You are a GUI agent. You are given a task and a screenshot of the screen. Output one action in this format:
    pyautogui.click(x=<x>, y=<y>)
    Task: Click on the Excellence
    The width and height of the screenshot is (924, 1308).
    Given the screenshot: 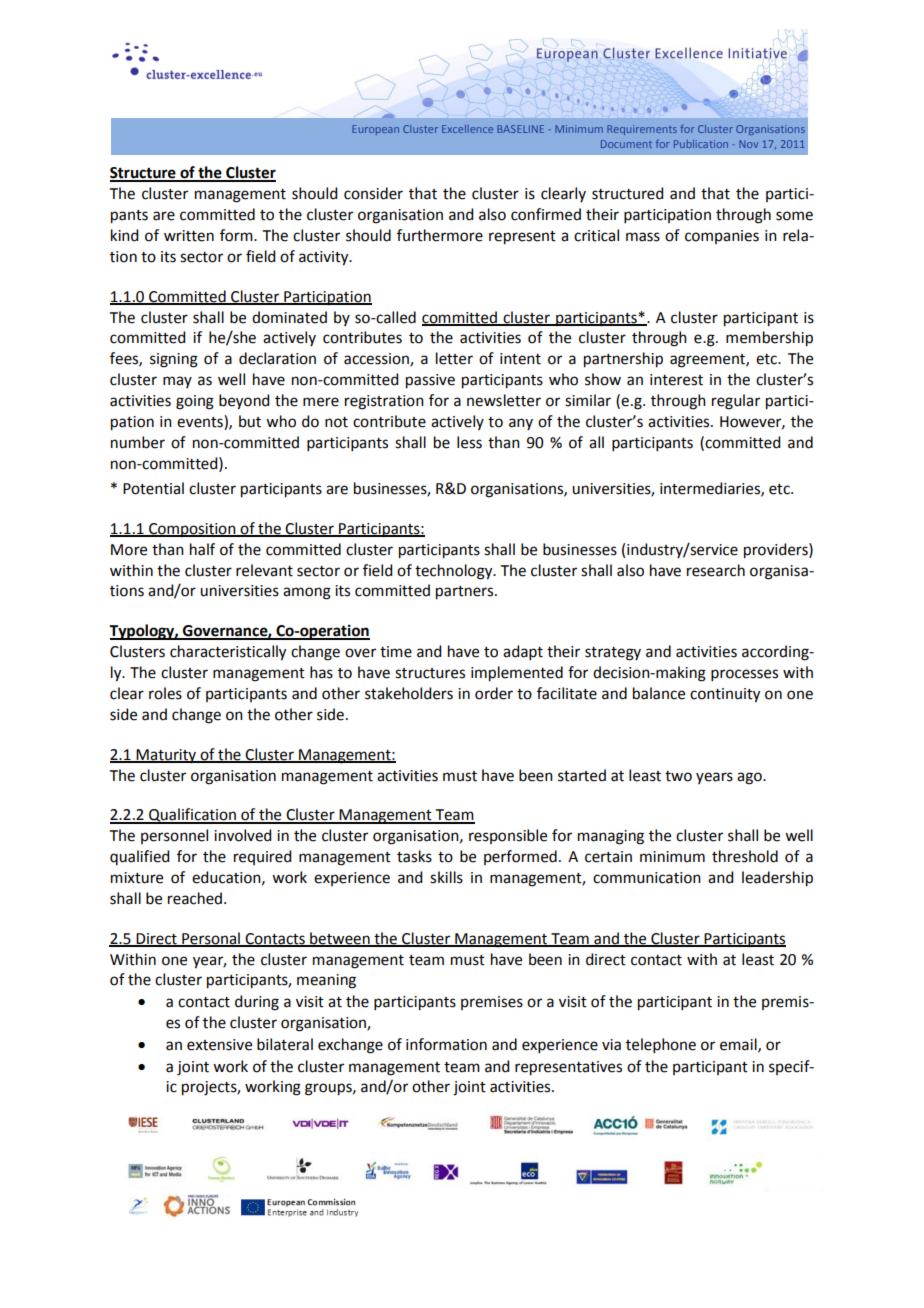 What is the action you would take?
    pyautogui.click(x=467, y=129)
